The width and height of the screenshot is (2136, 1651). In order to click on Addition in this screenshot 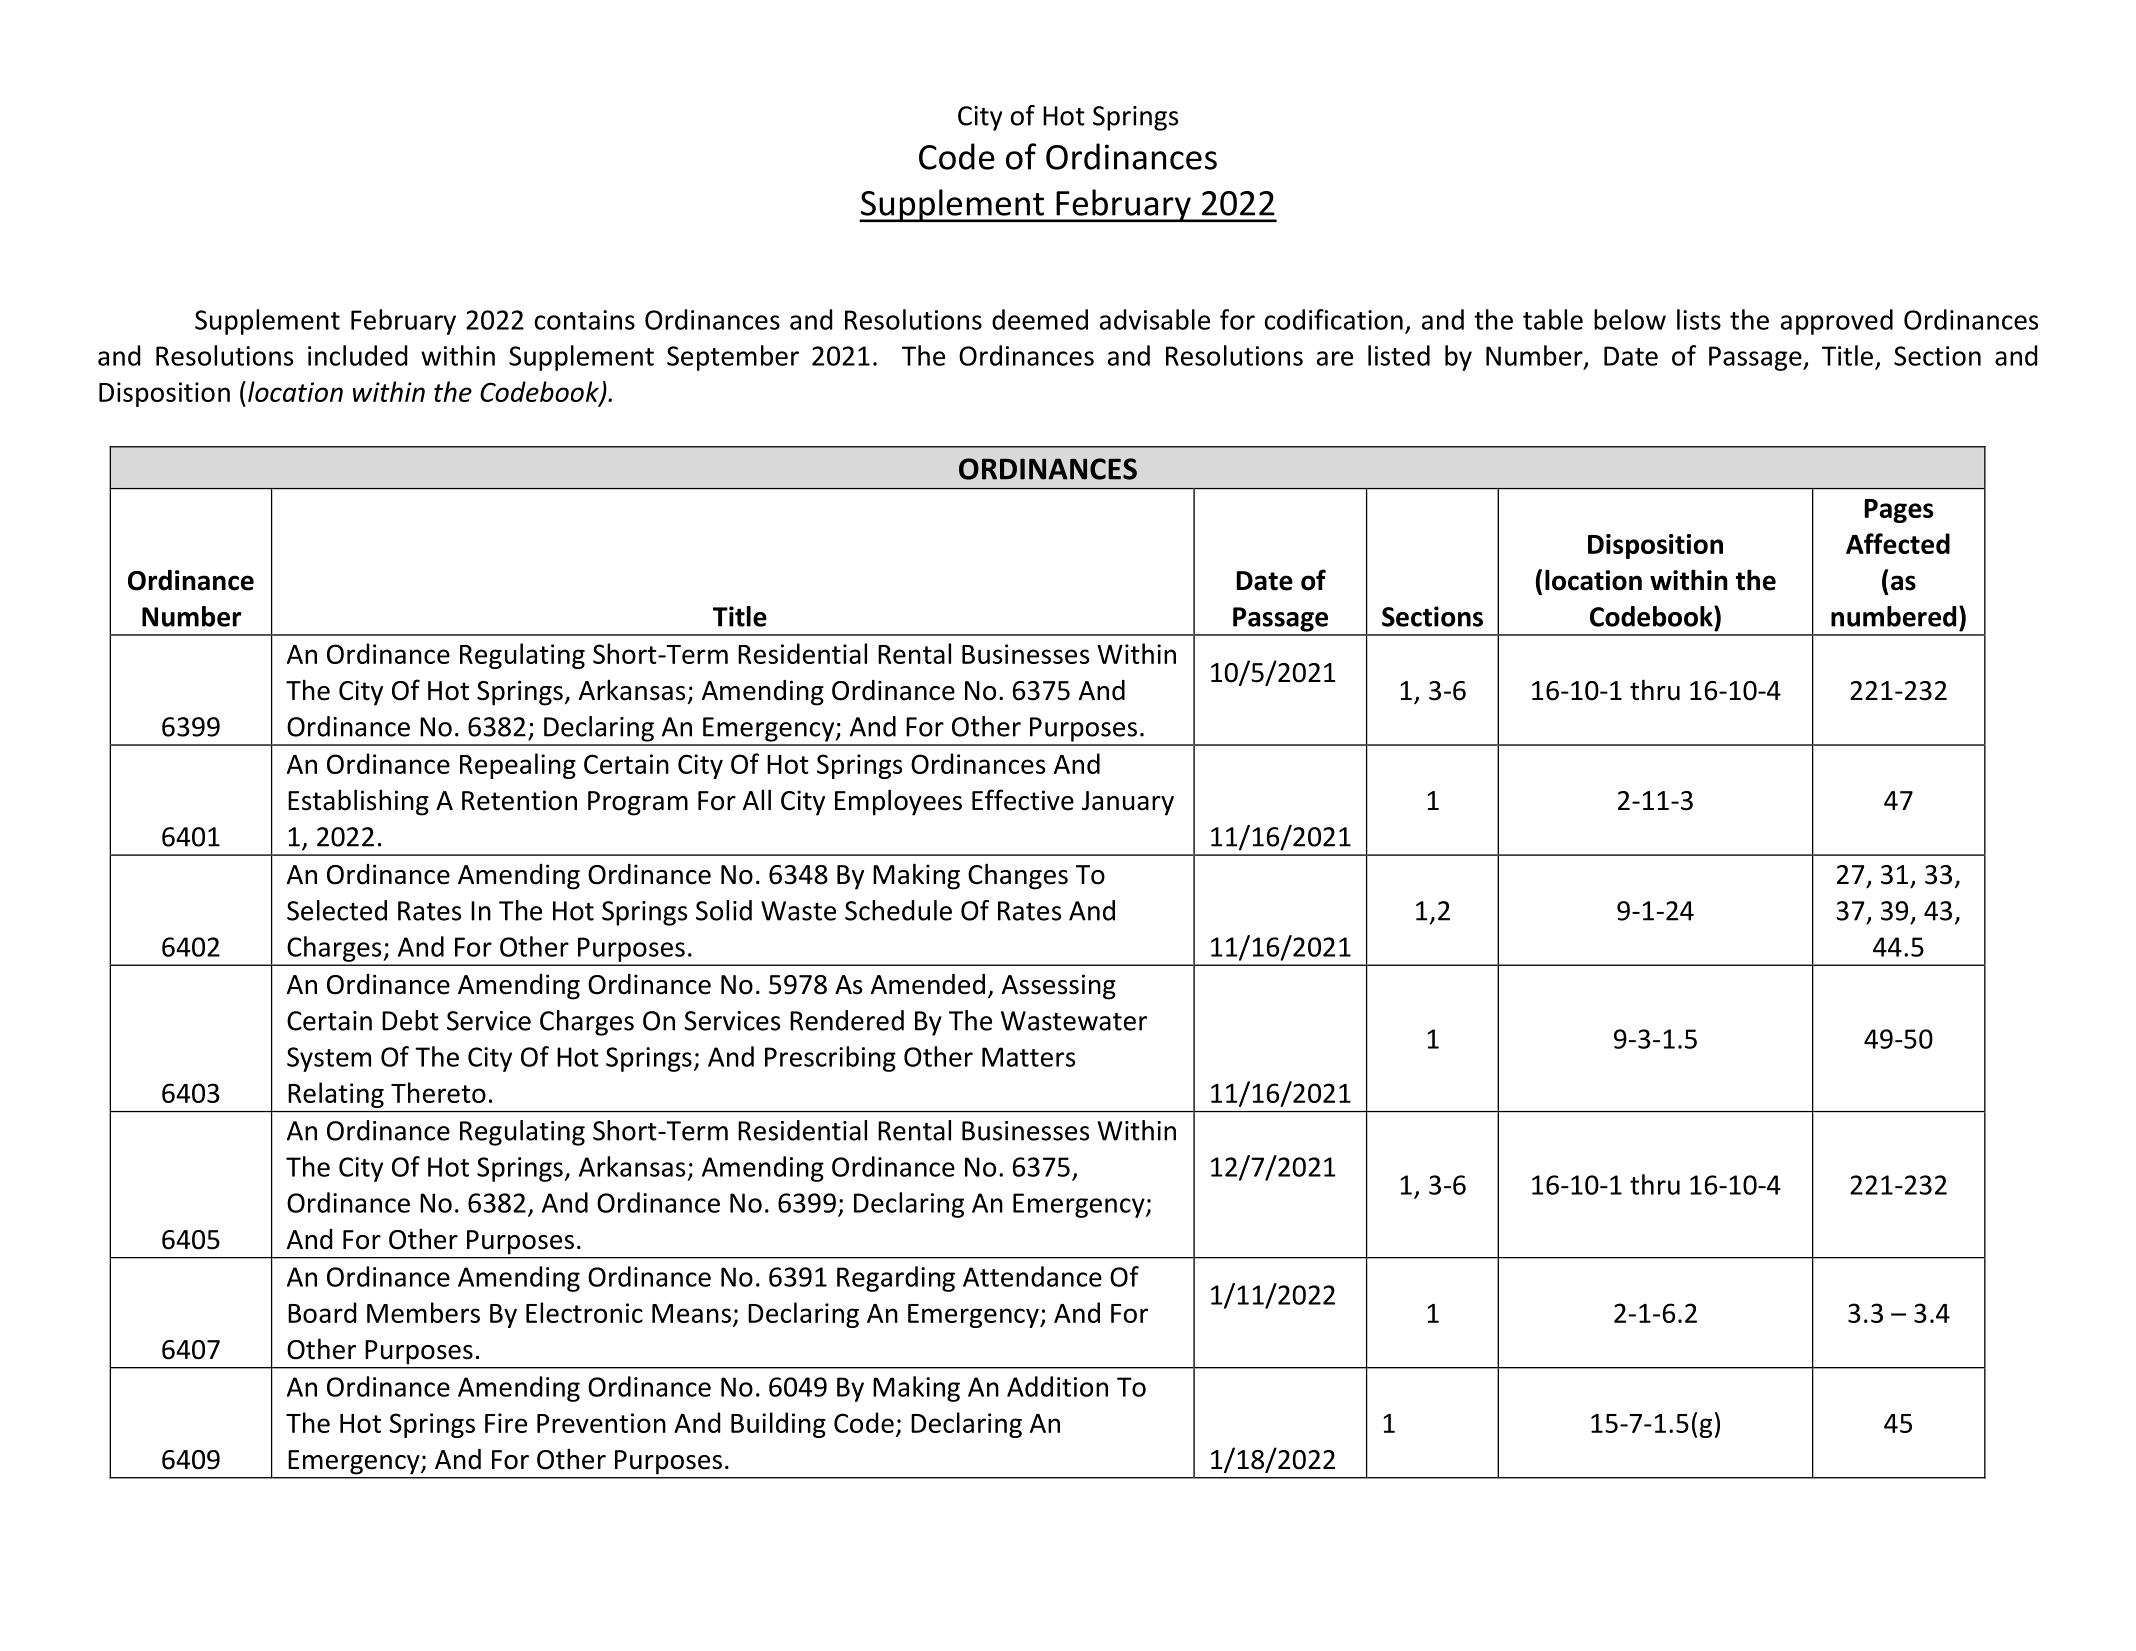, I will do `click(1057, 1386)`.
